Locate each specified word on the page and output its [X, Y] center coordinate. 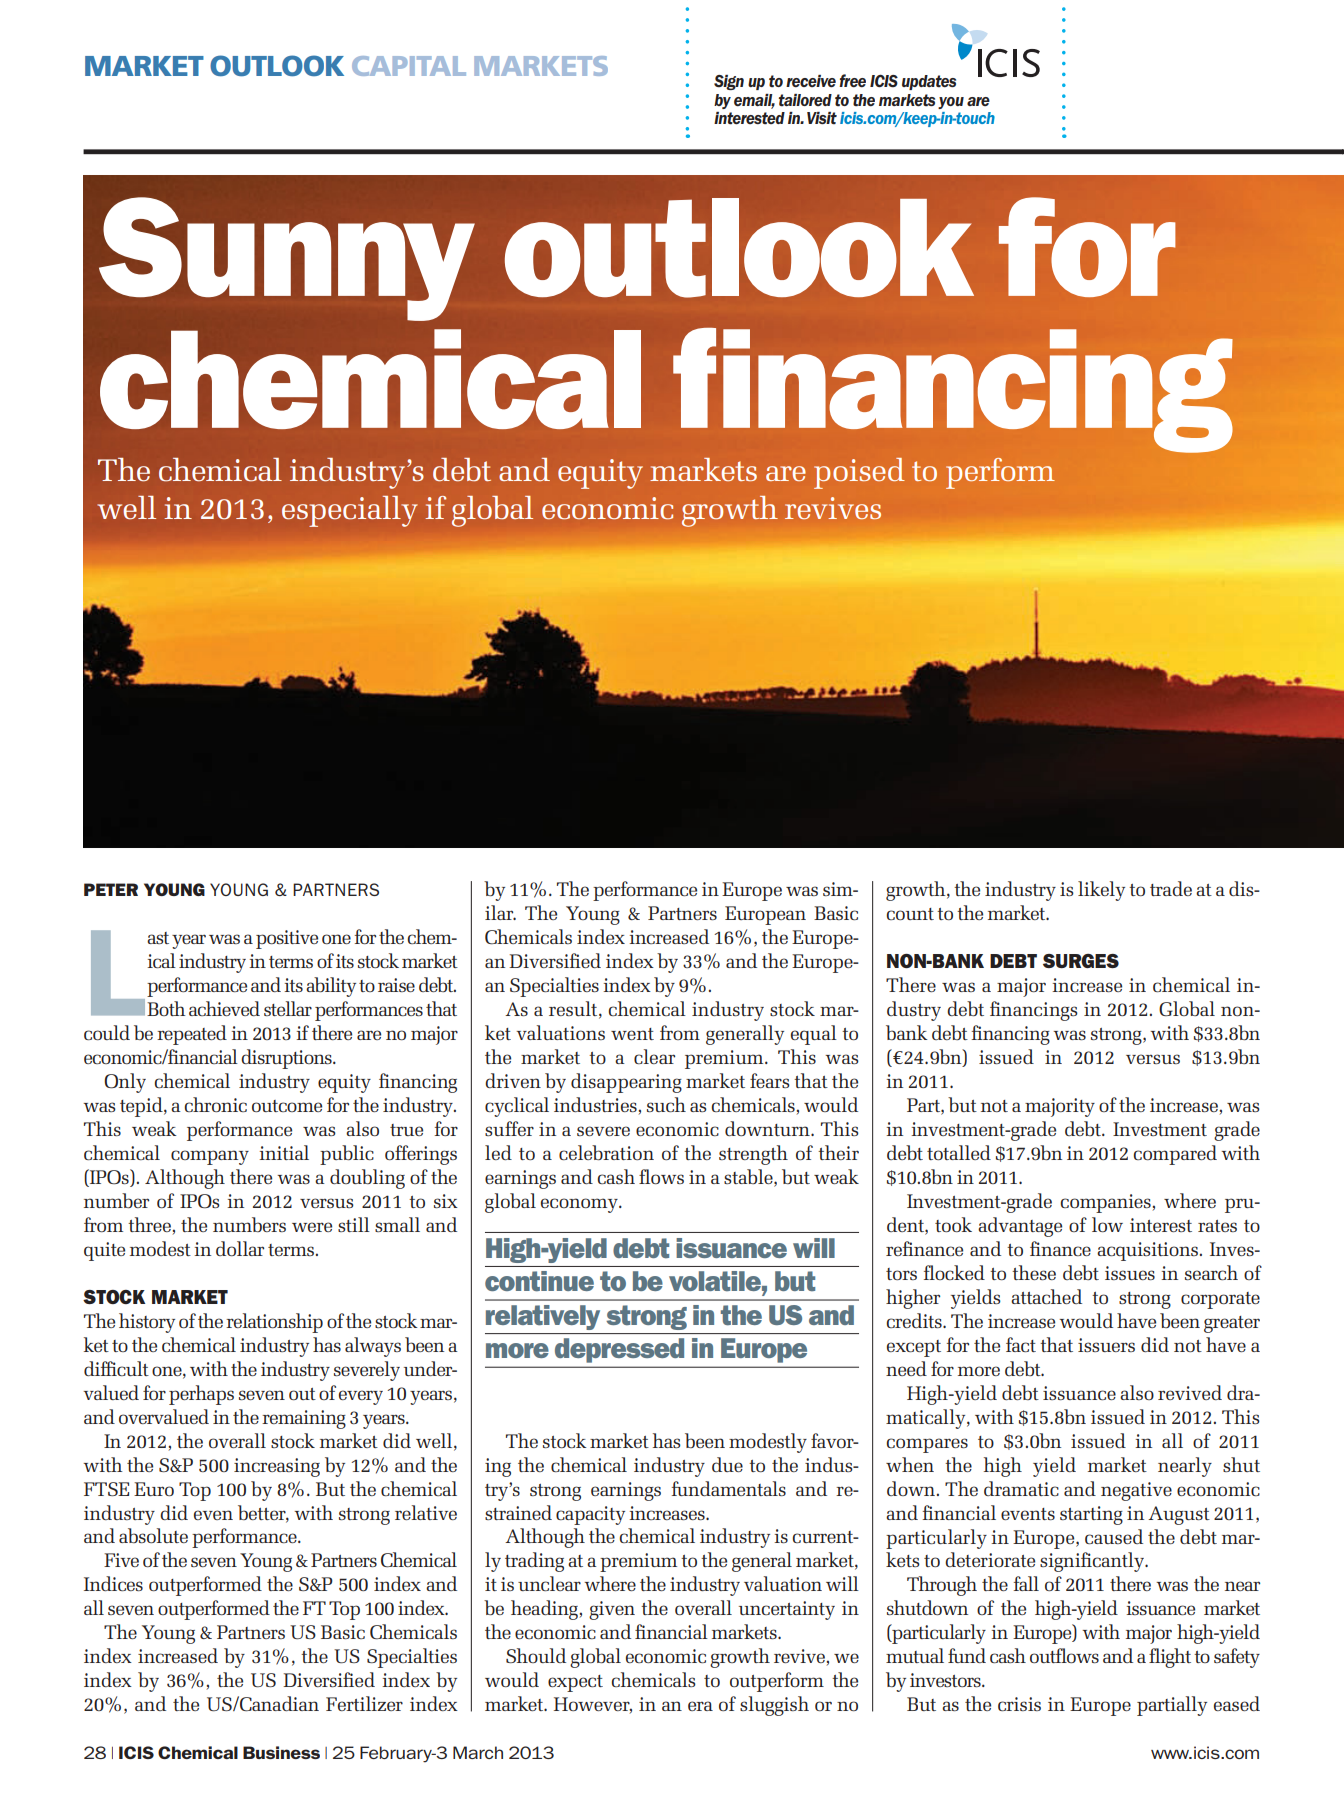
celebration [606, 1152]
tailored [805, 100]
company [210, 1157]
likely [1101, 891]
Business [281, 1752]
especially [350, 511]
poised [859, 473]
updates [929, 82]
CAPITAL [409, 66]
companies [1106, 1203]
